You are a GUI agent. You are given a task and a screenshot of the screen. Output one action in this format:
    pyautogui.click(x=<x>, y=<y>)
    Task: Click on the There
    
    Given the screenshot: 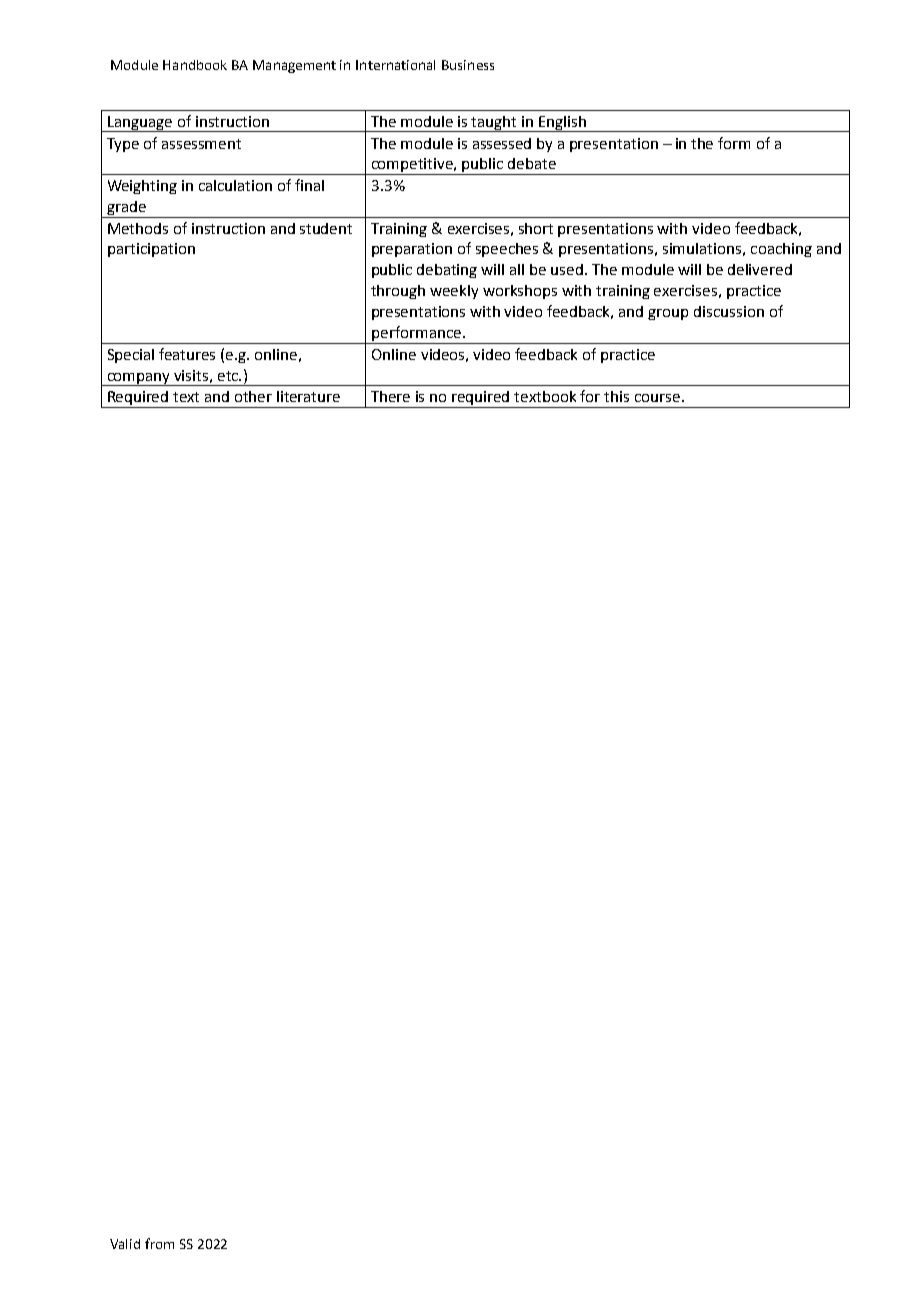 What is the action you would take?
    pyautogui.click(x=390, y=396)
